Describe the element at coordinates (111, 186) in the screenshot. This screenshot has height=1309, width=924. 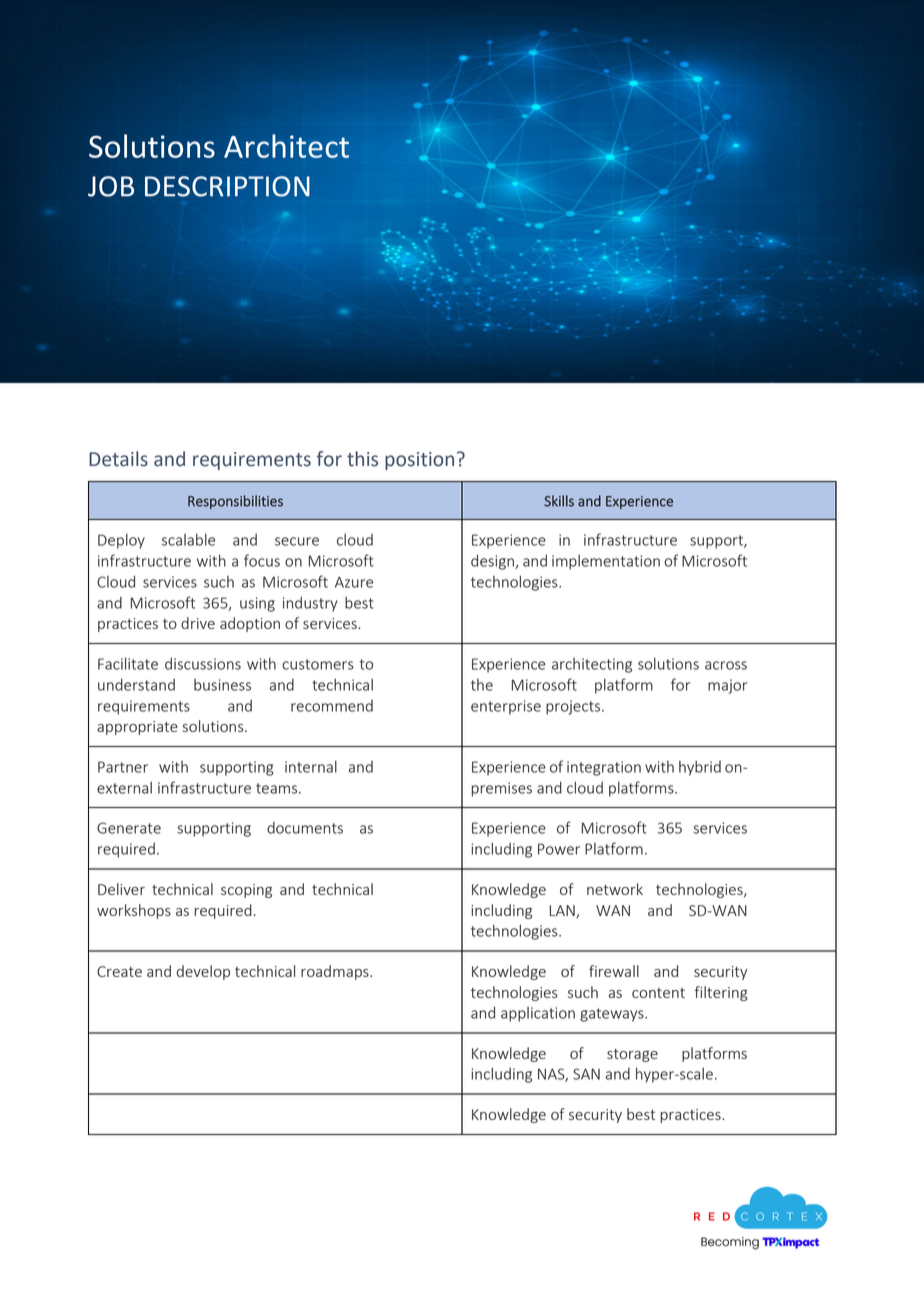
I see `JOB` at that location.
